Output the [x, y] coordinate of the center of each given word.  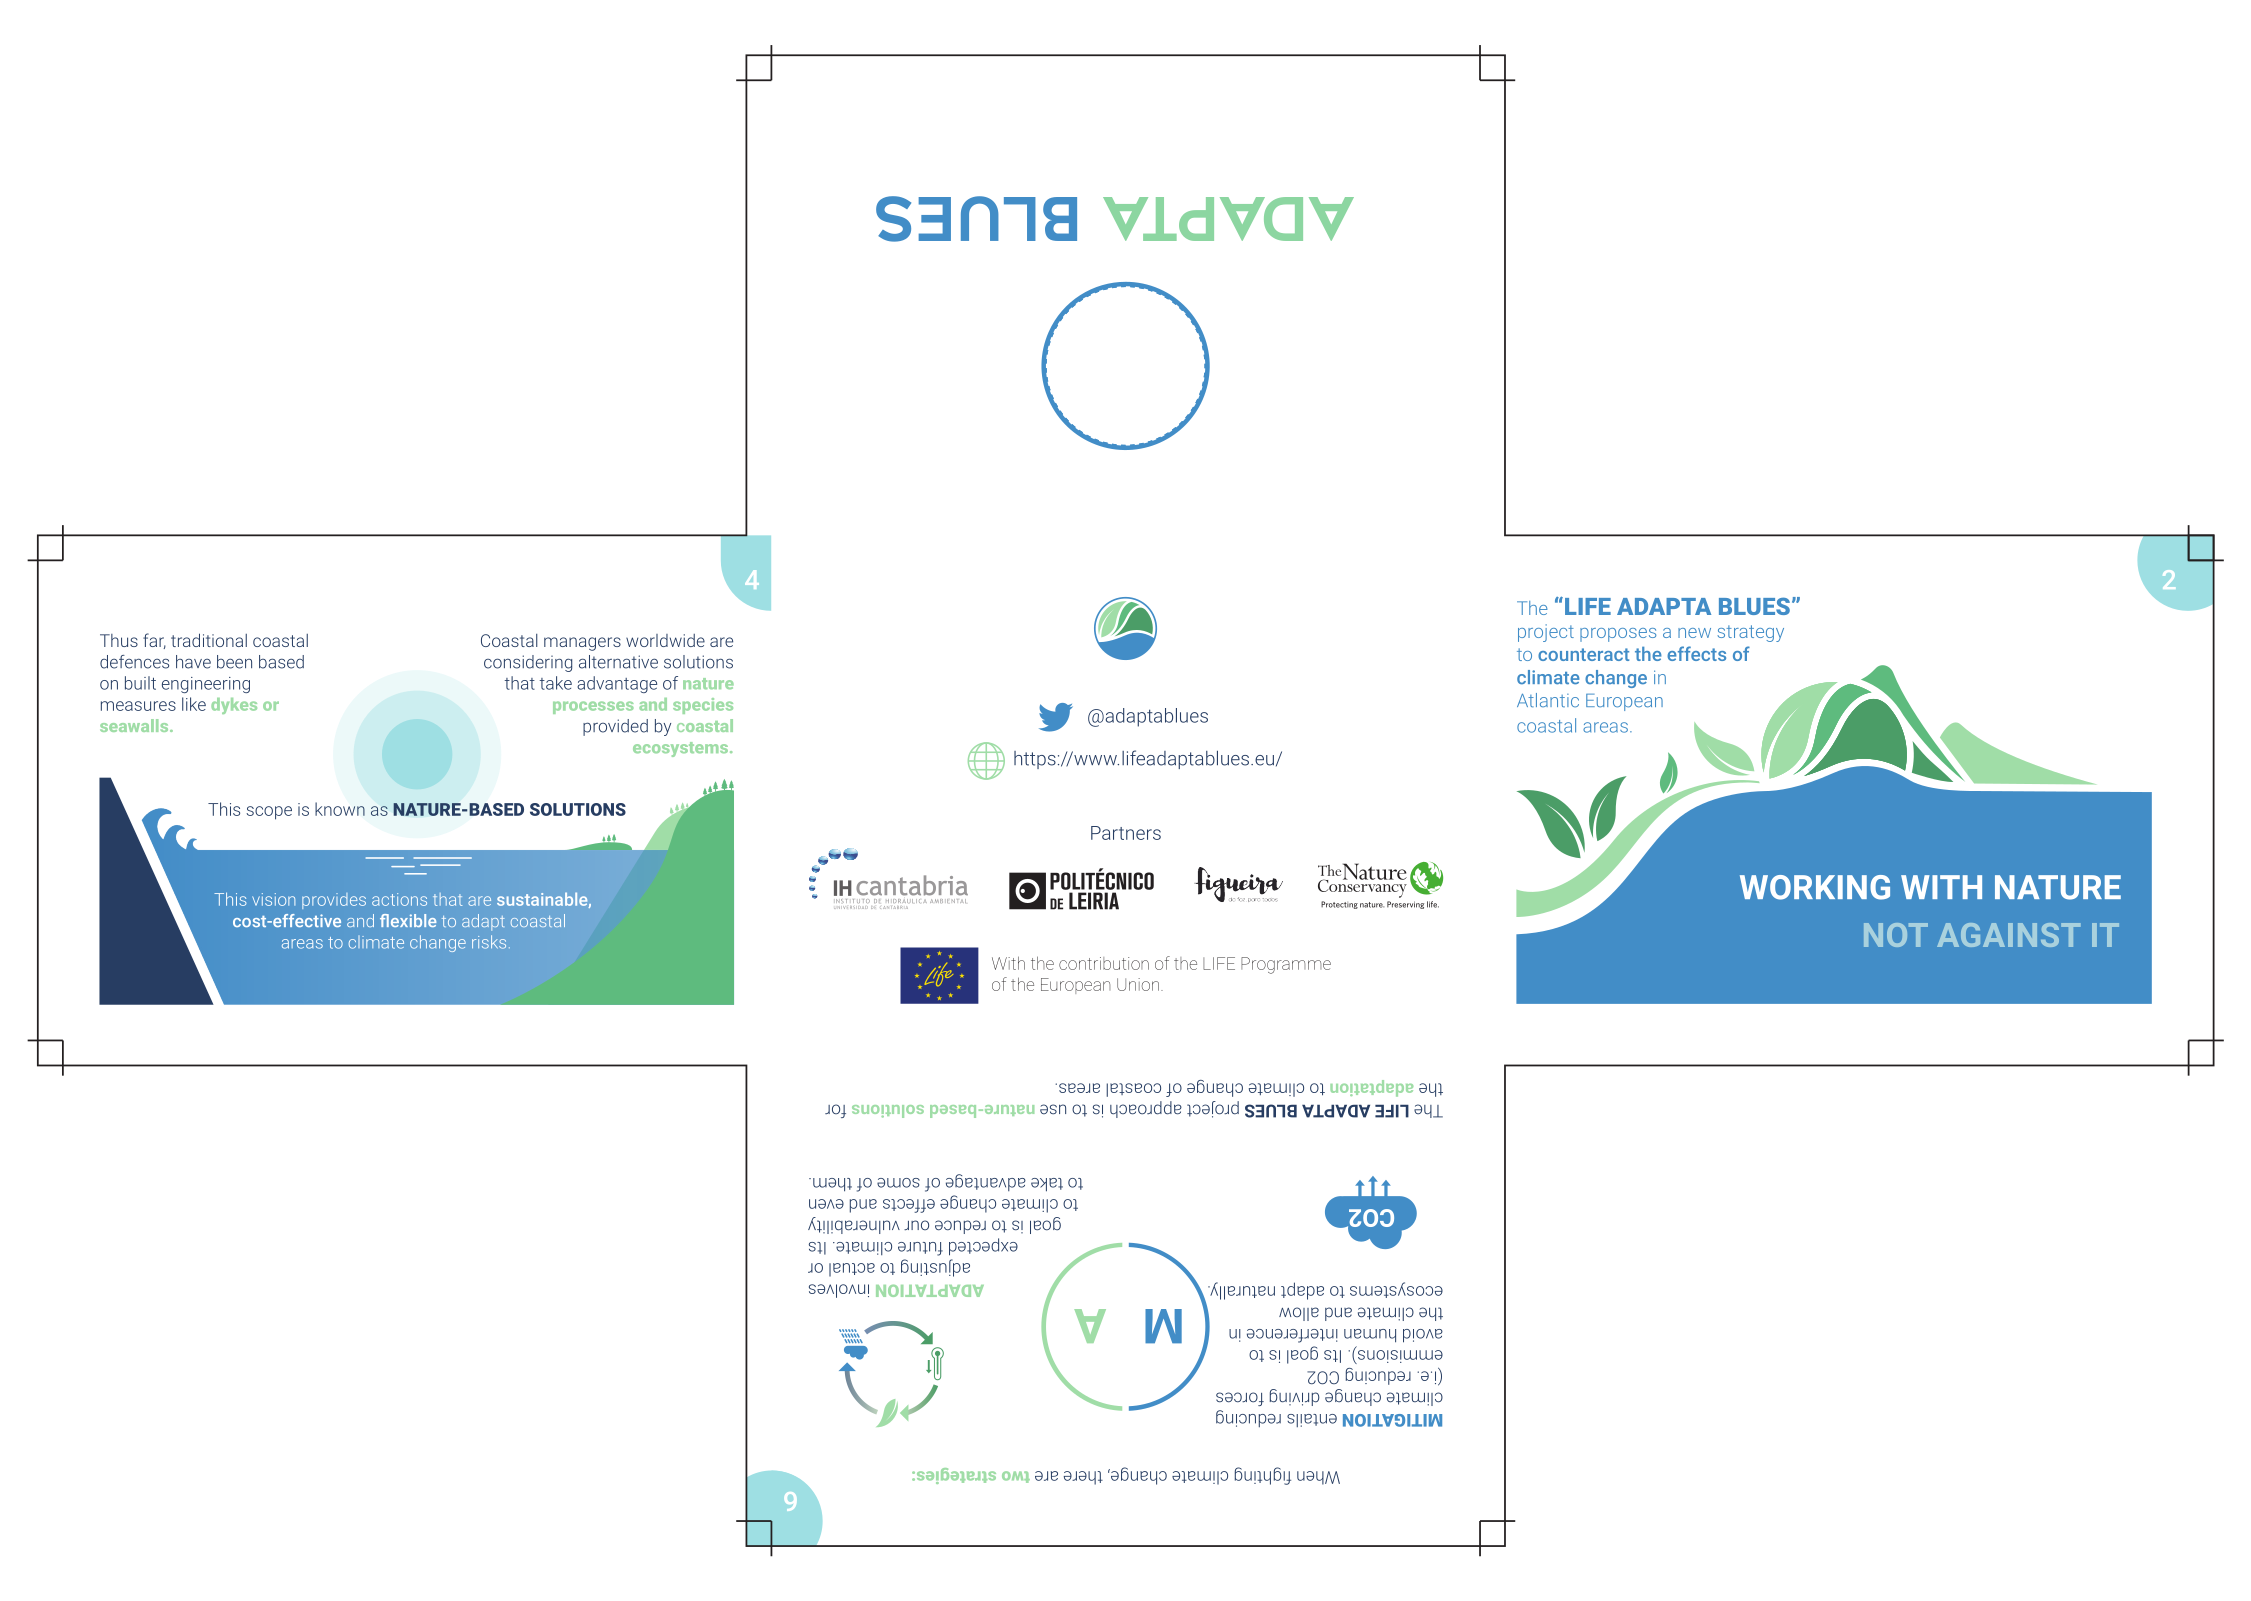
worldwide [665, 640]
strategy [1750, 633]
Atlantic [1548, 700]
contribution [1104, 963]
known [340, 809]
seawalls [135, 725]
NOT [1896, 935]
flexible [408, 920]
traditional [209, 640]
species [703, 706]
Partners [1126, 833]
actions [399, 899]
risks [489, 942]
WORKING [1815, 887]
